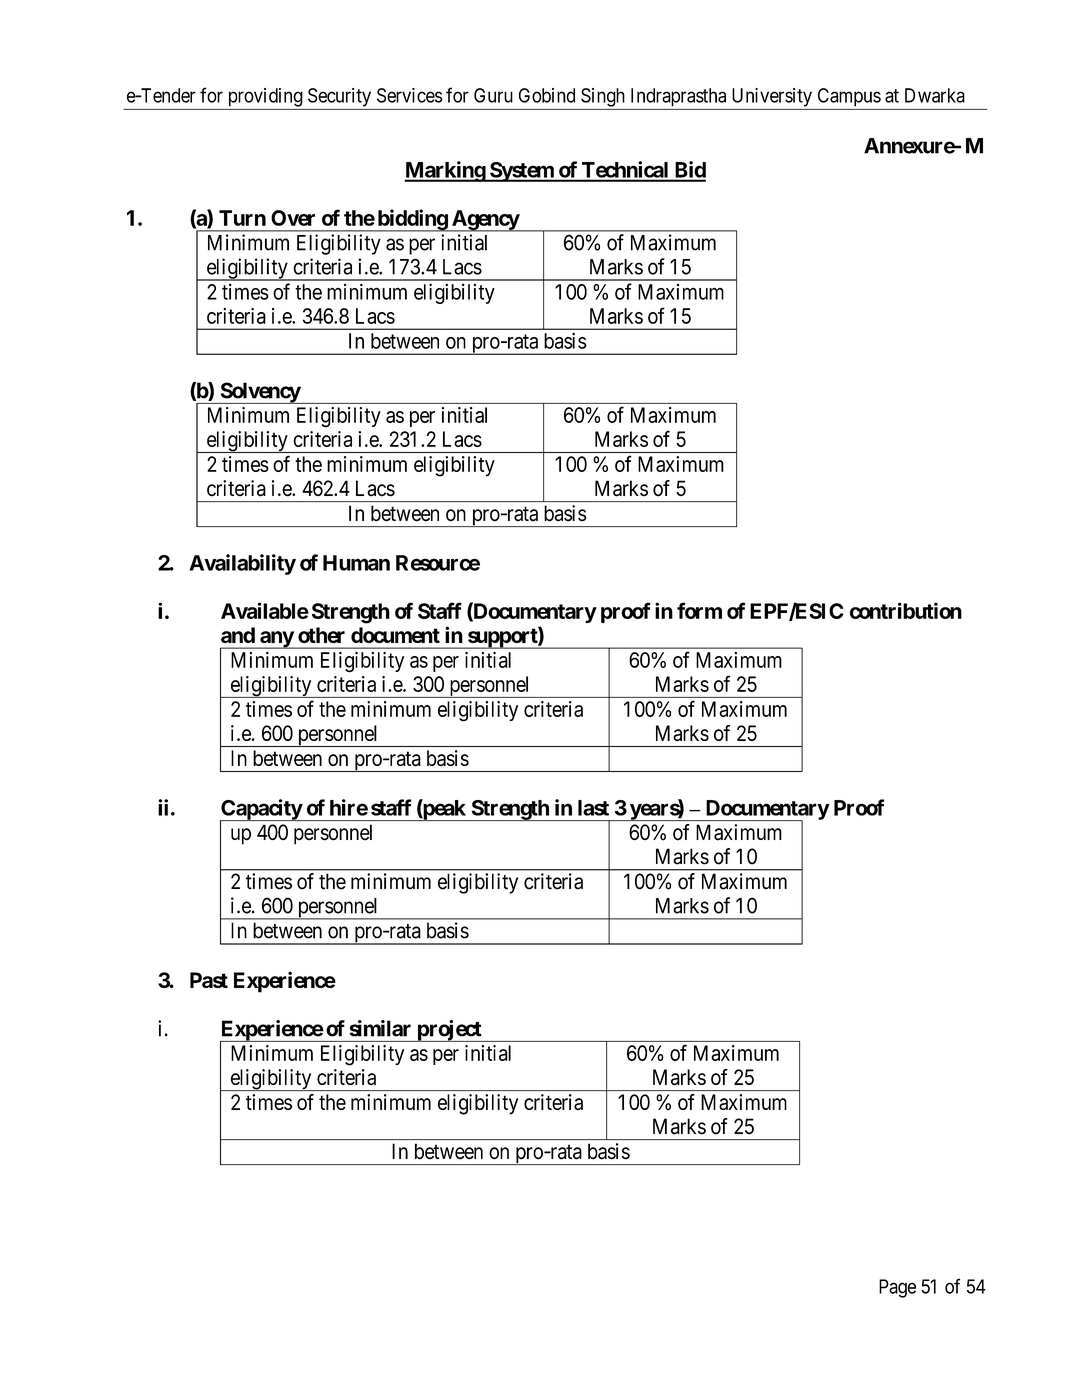 This screenshot has height=1385, width=1071. What do you see at coordinates (266, 97) in the screenshot?
I see `providing` at bounding box center [266, 97].
